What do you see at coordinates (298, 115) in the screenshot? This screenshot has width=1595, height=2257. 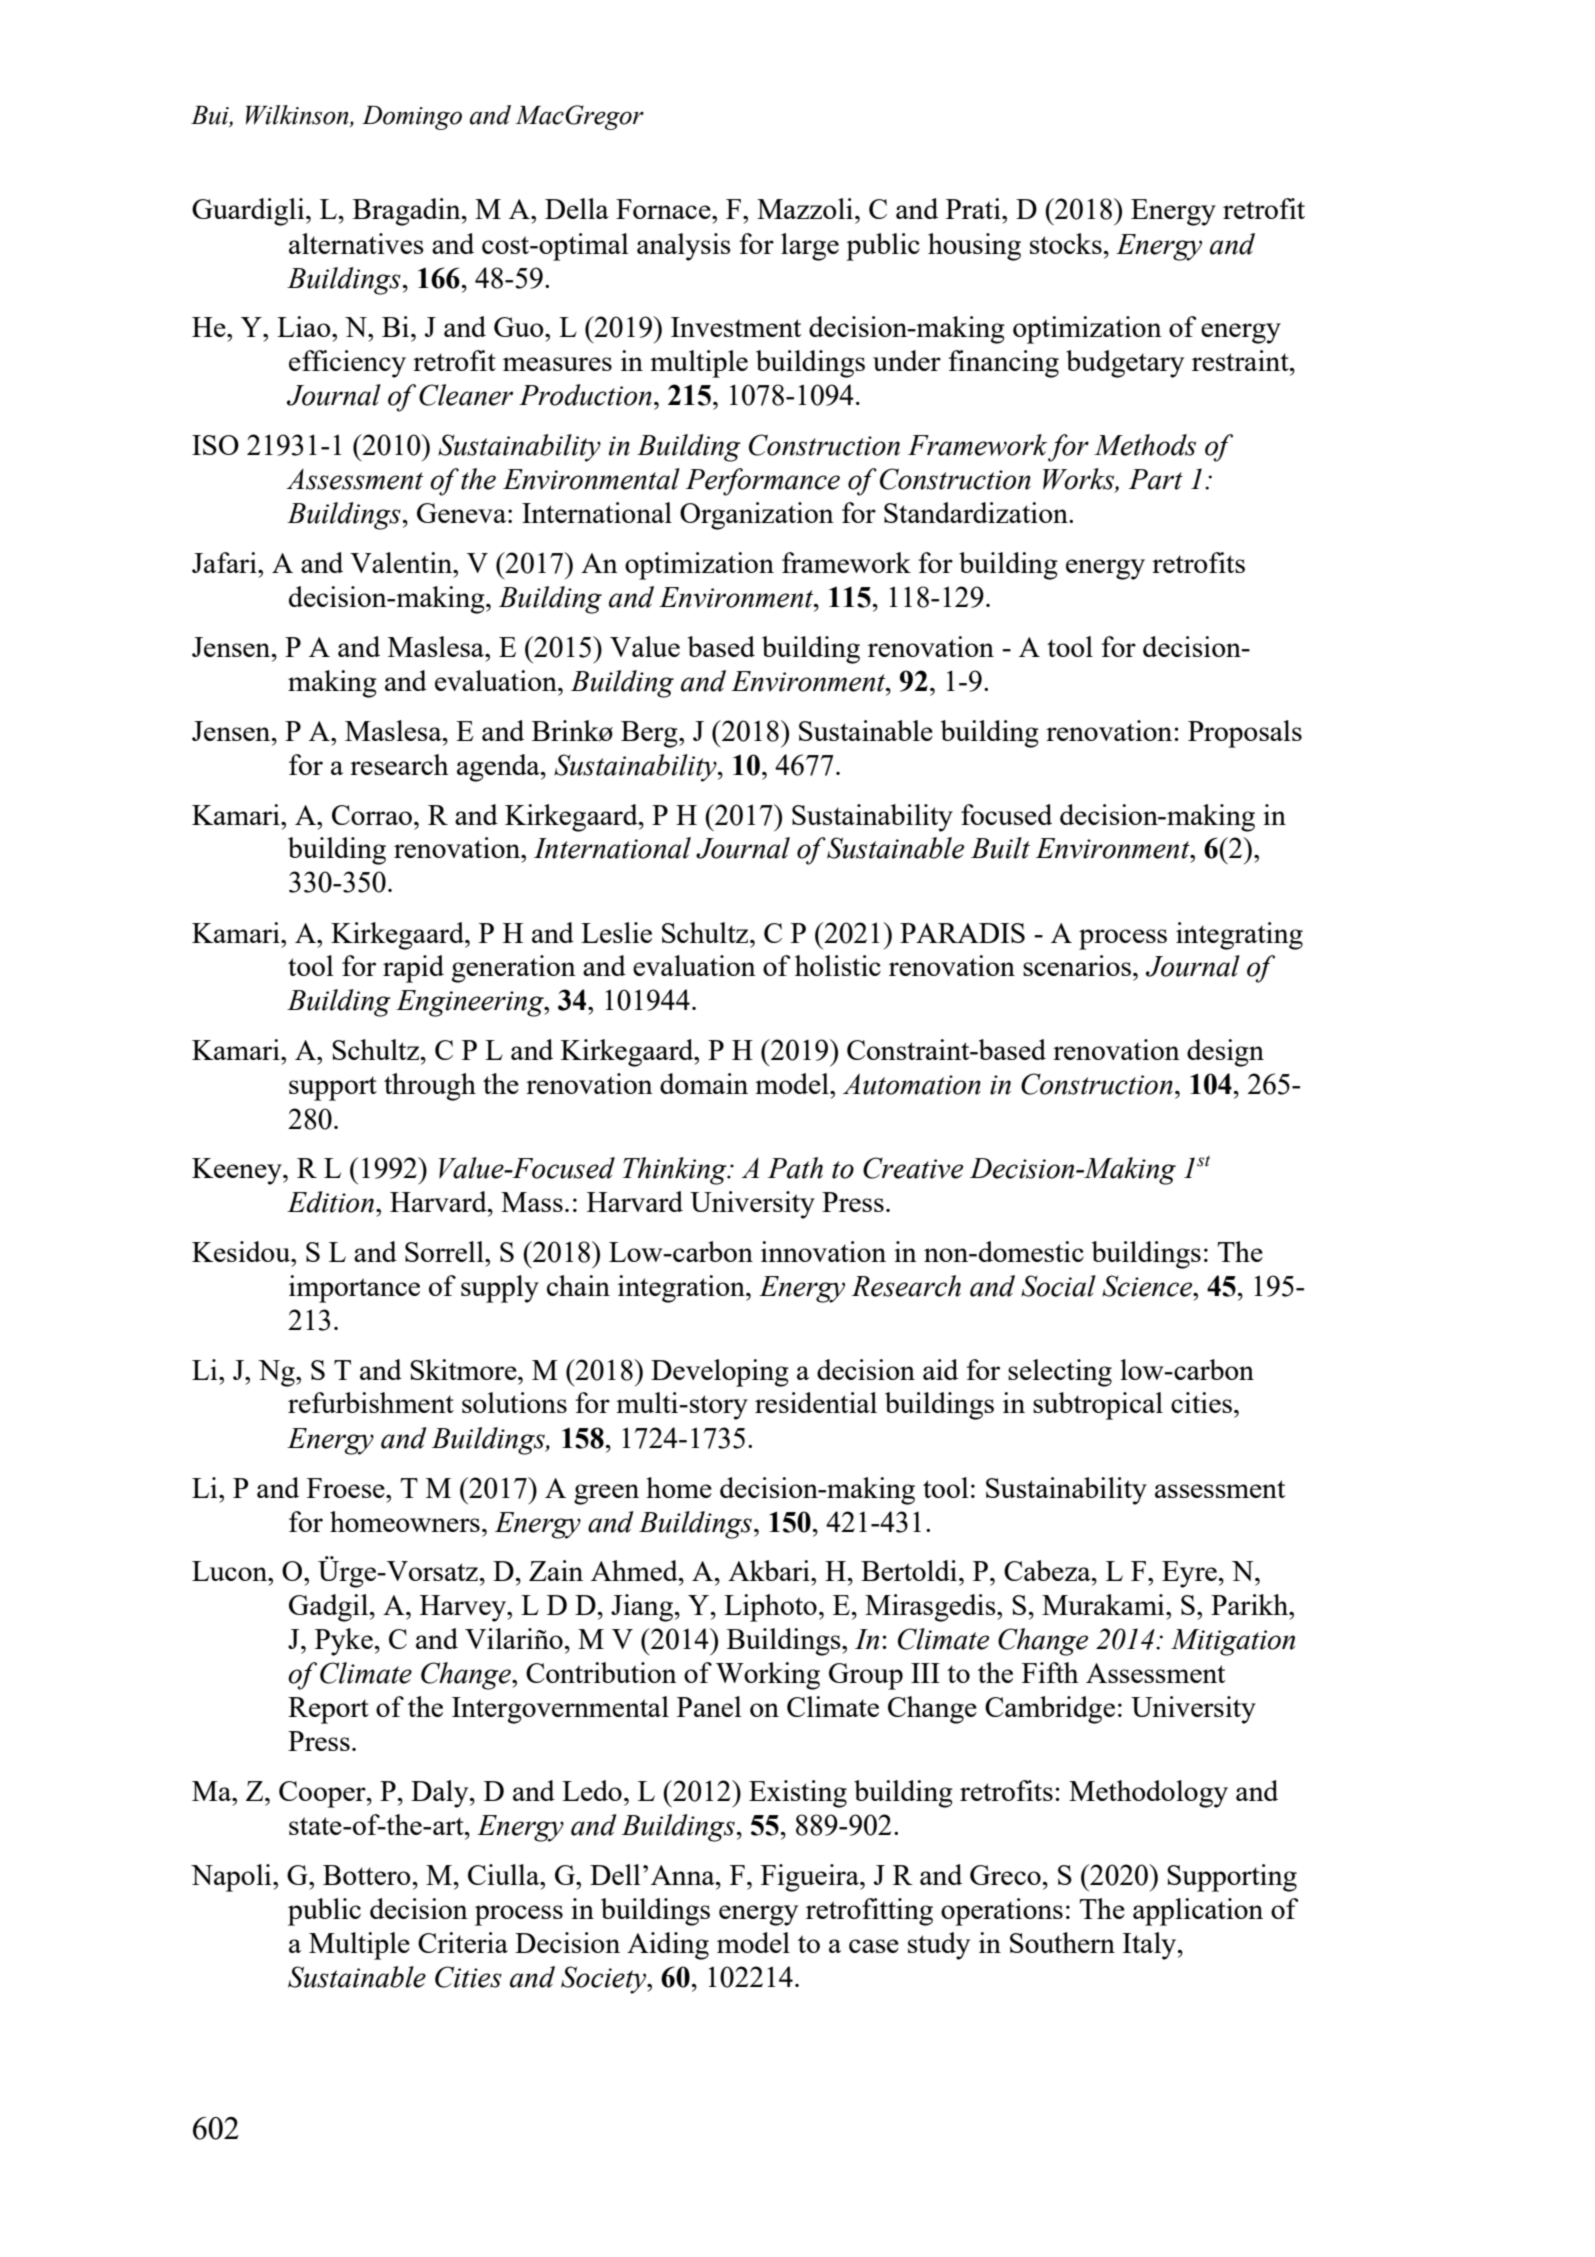 I see `Wilkinson` at bounding box center [298, 115].
